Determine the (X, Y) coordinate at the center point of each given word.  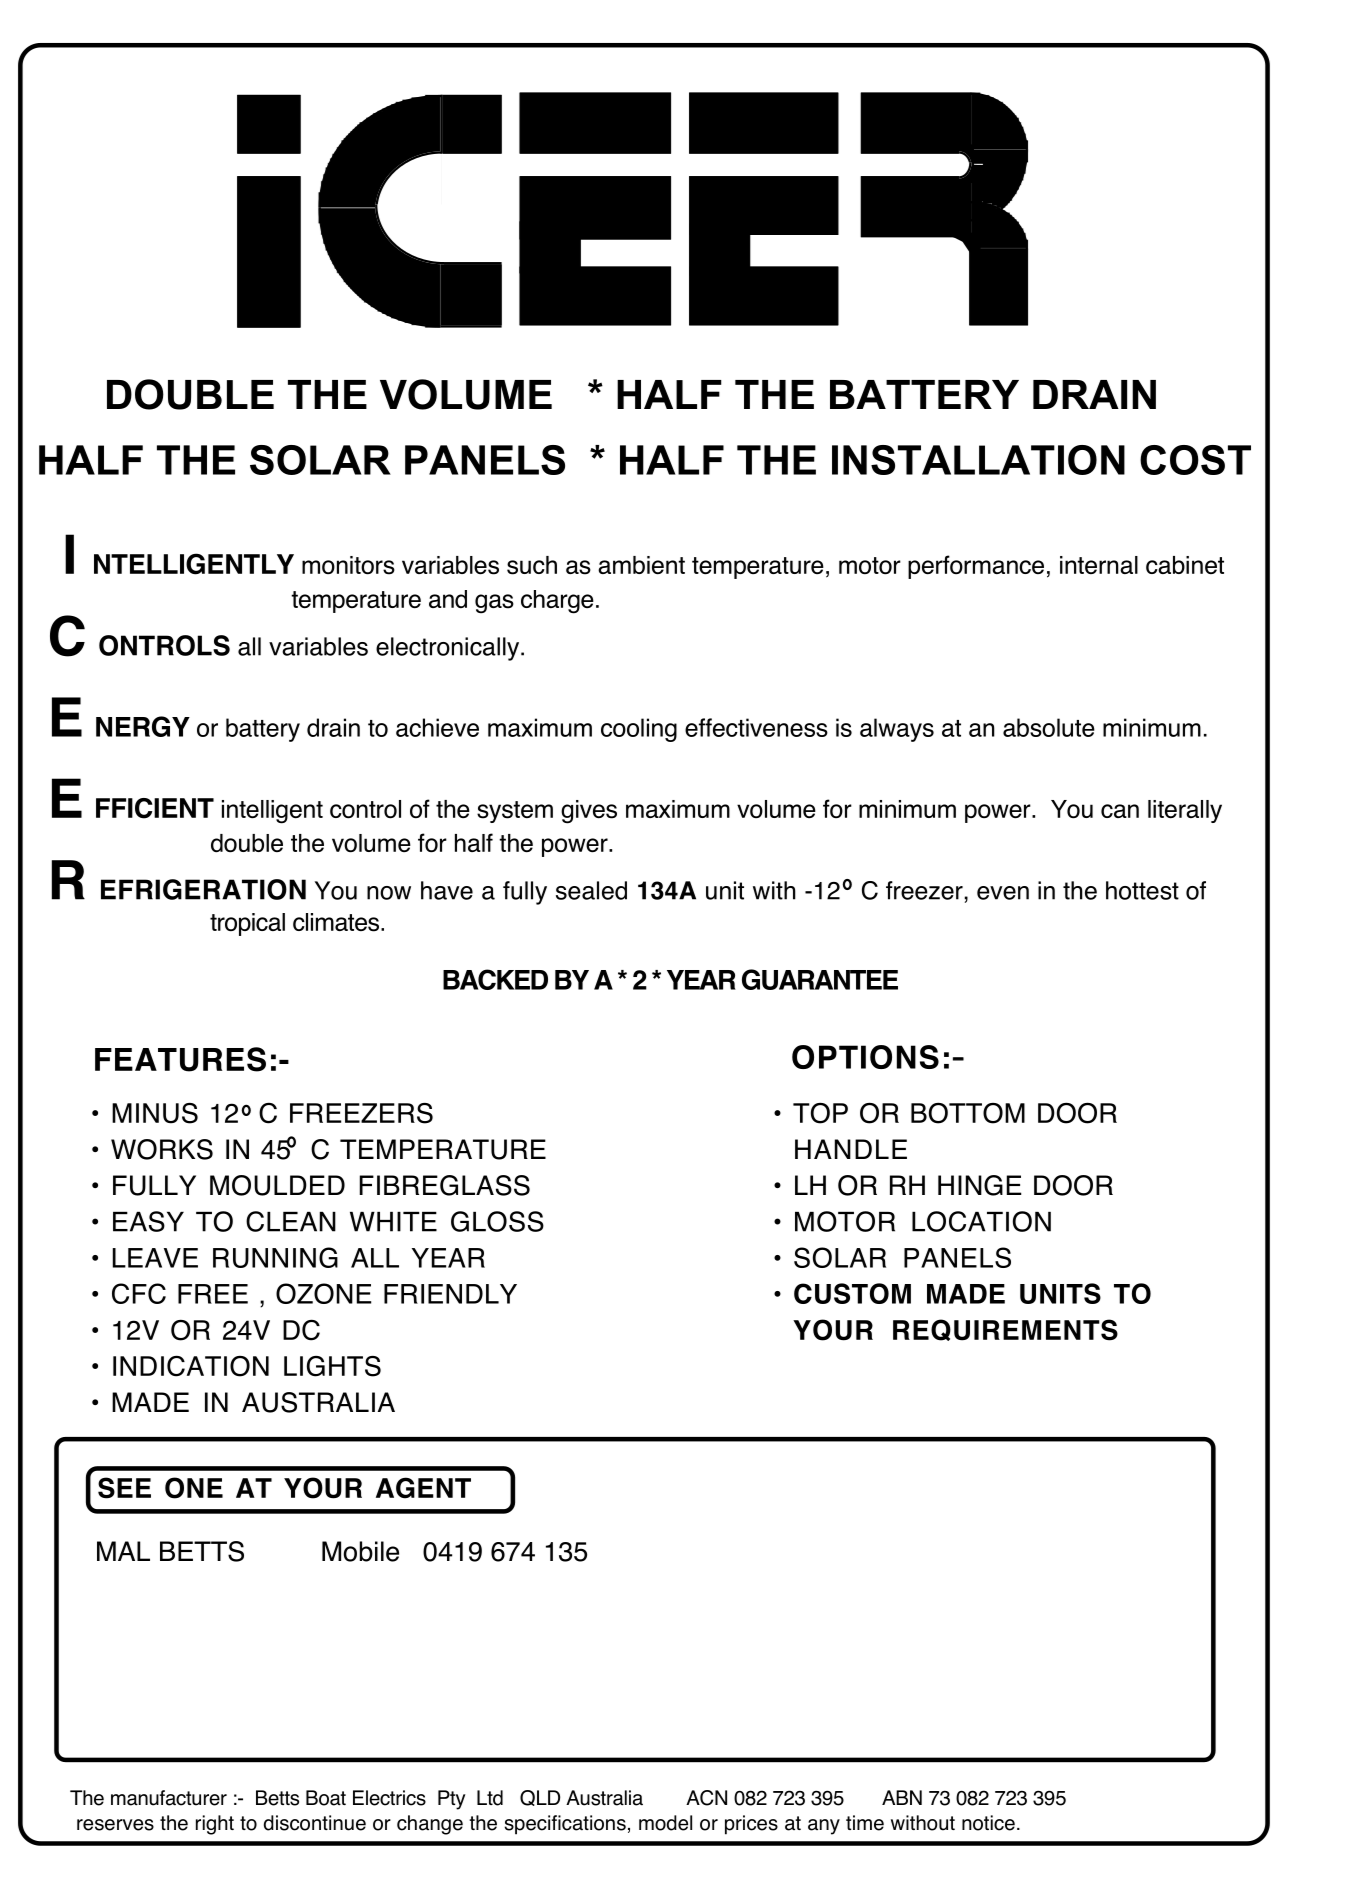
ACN (706, 1798)
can (1120, 811)
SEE (124, 1488)
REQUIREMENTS (1005, 1330)
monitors (348, 565)
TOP (820, 1113)
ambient (641, 565)
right (215, 1825)
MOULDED (277, 1185)
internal (1099, 565)
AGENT (423, 1488)
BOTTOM (968, 1113)
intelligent (272, 812)
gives (589, 812)
